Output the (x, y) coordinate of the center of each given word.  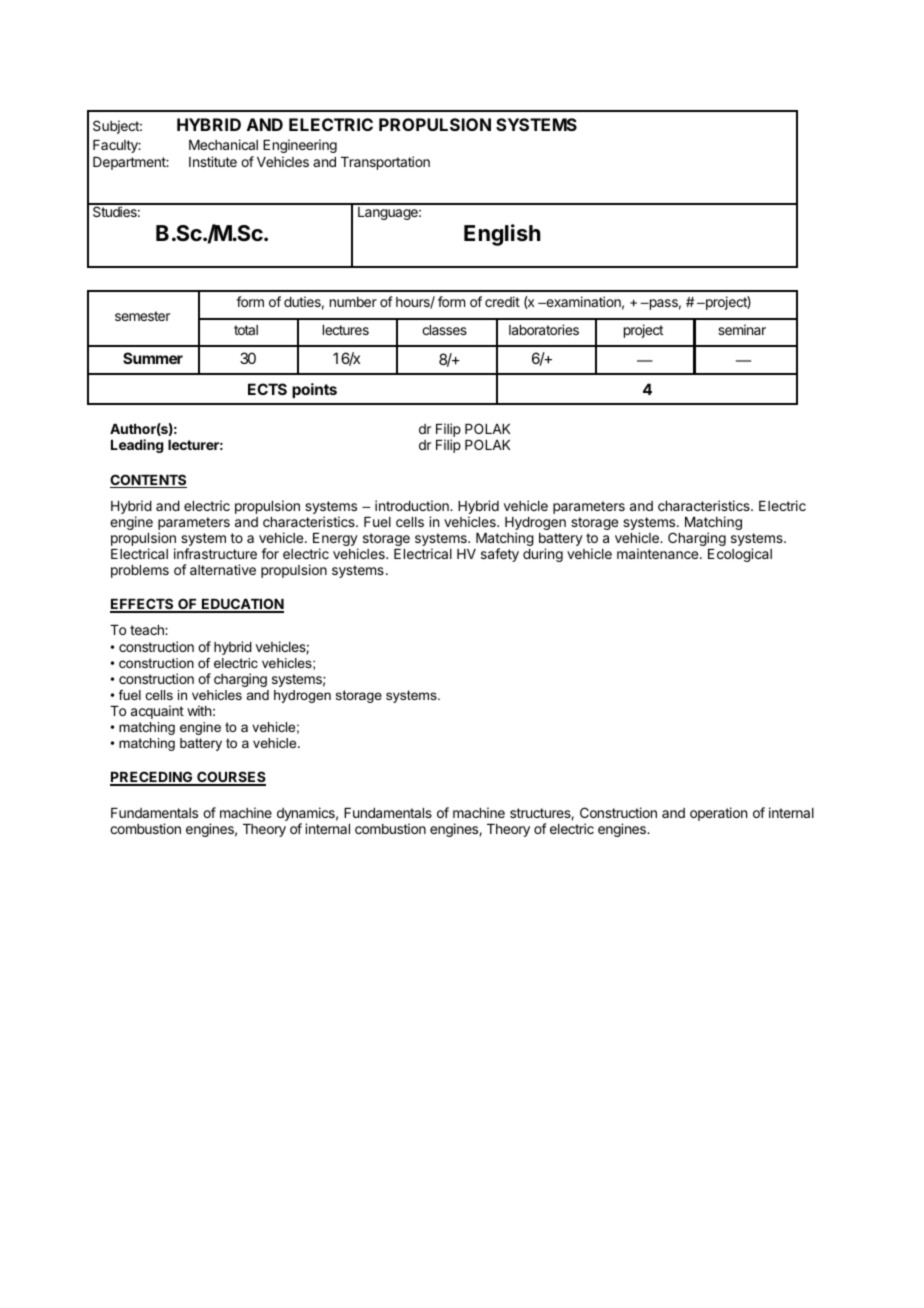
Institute (213, 161)
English (502, 235)
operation (718, 814)
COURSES (230, 778)
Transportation (385, 163)
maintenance (657, 553)
